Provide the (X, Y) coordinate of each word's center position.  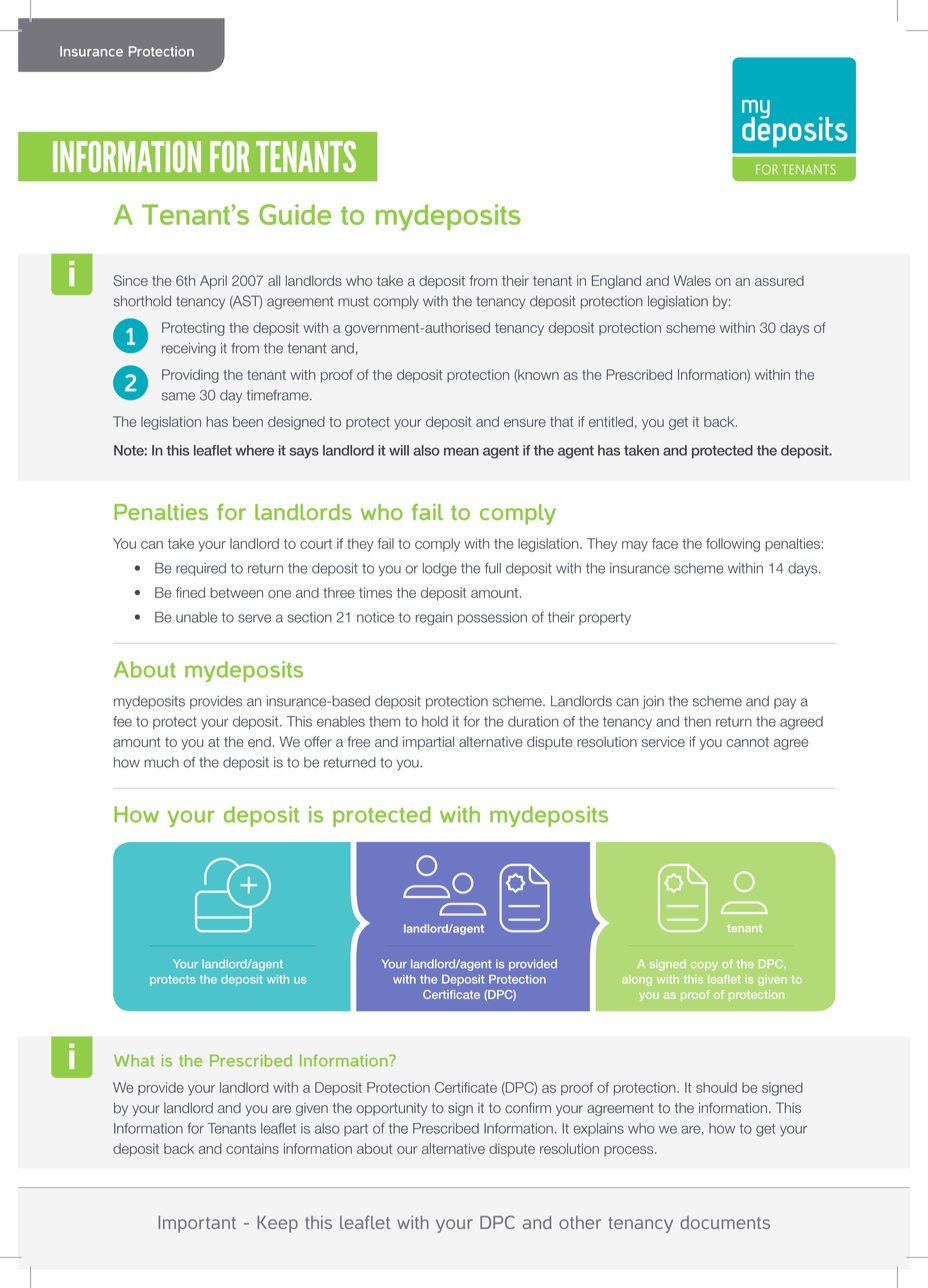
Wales (692, 280)
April (213, 282)
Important (197, 1224)
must (353, 301)
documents (725, 1222)
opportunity (391, 1109)
